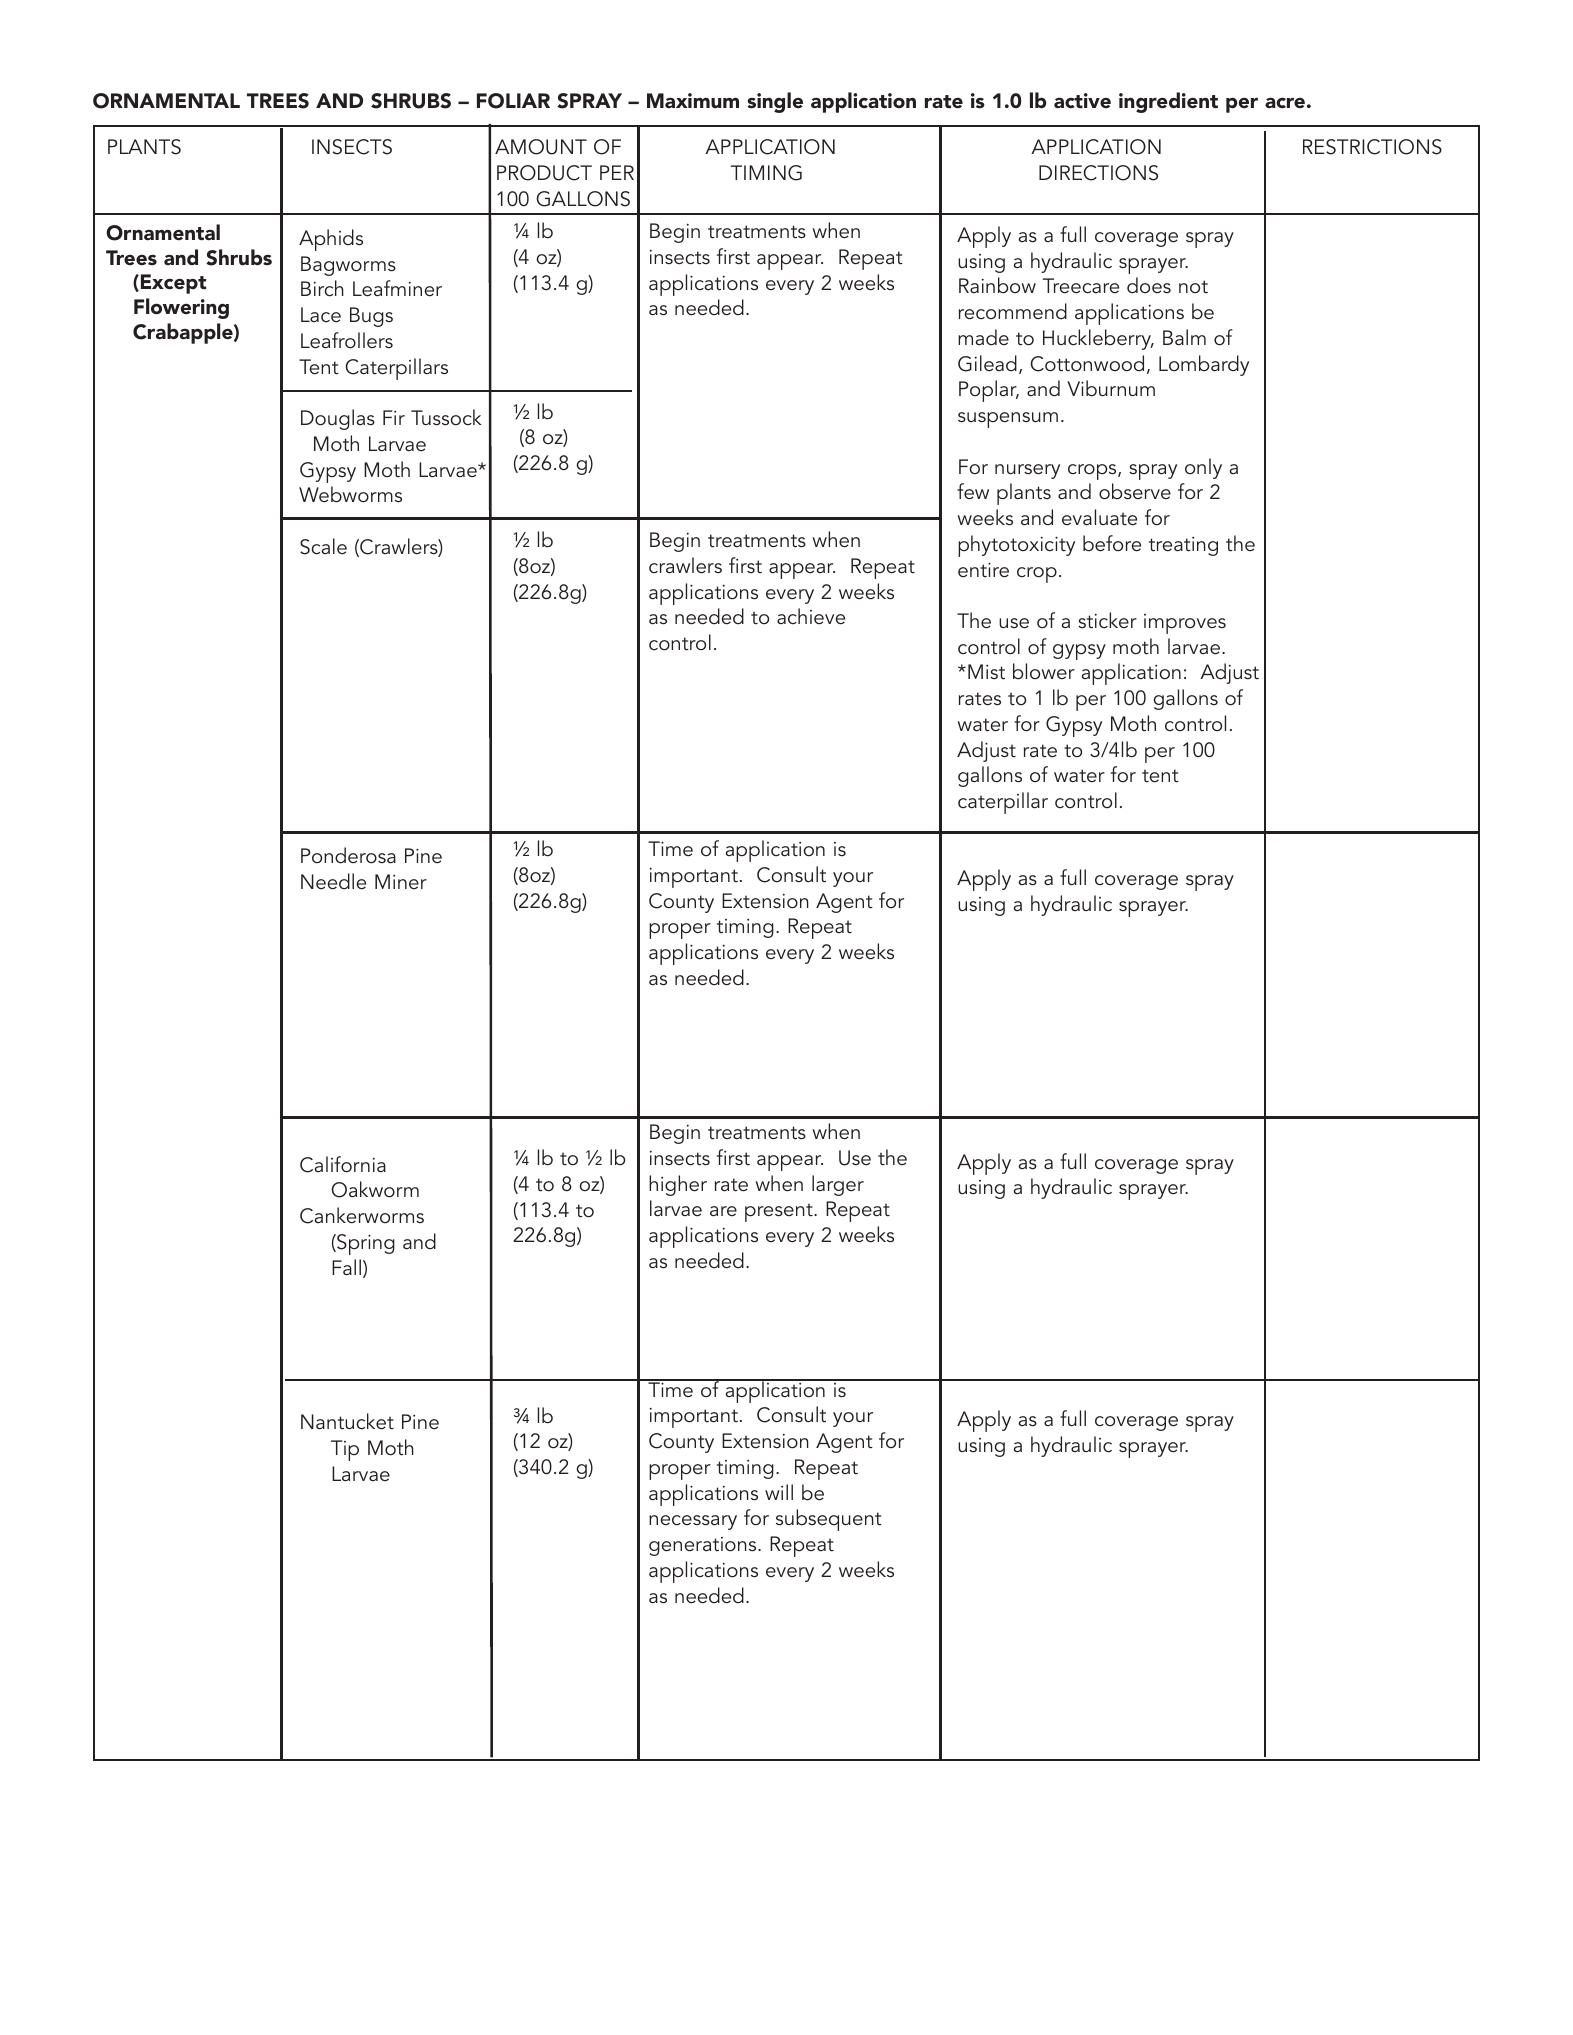 The image size is (1573, 2035). What do you see at coordinates (1044, 671) in the screenshot?
I see `blower` at bounding box center [1044, 671].
